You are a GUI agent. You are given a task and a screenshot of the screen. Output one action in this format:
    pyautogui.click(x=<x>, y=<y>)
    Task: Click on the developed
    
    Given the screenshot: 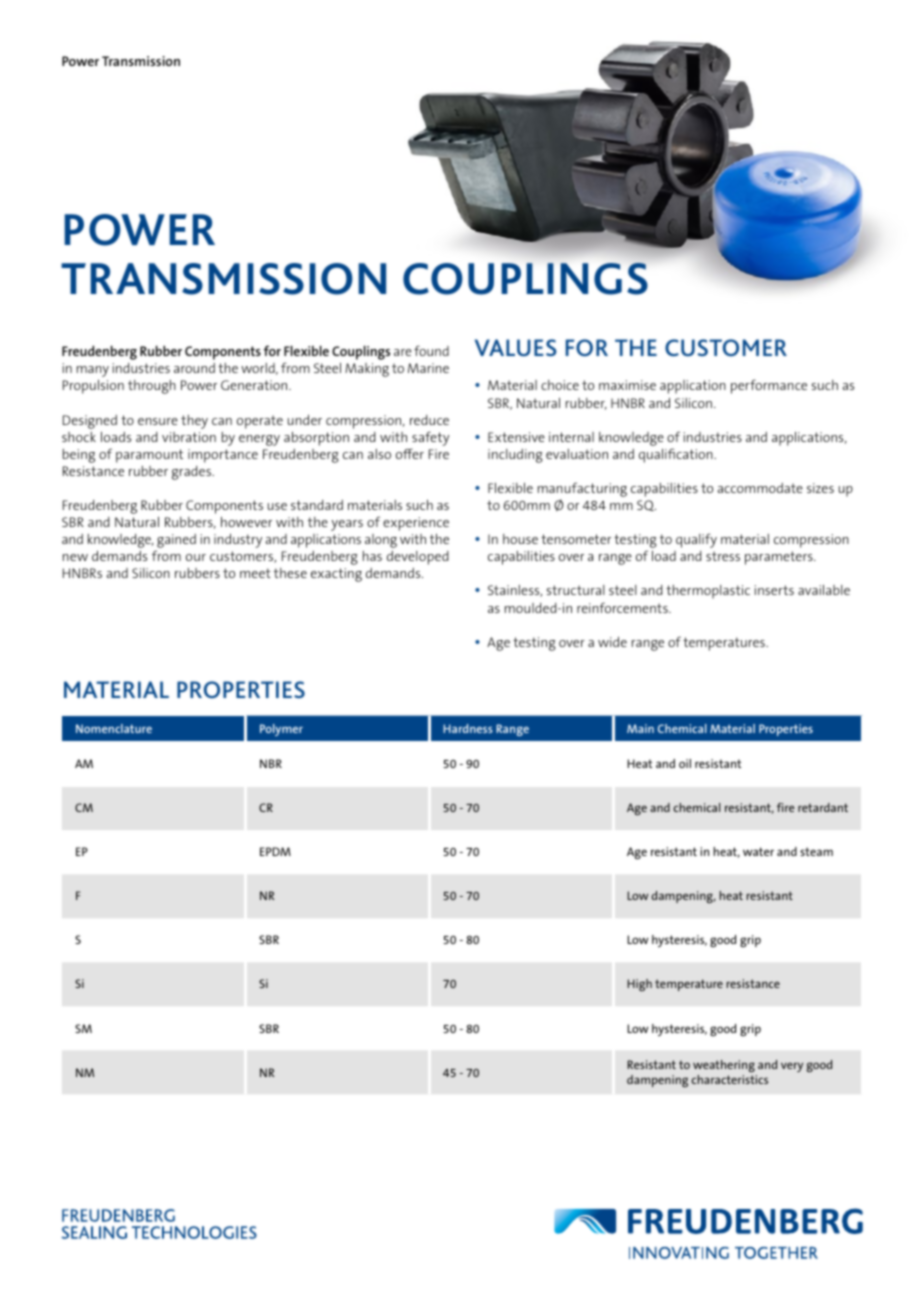 What is the action you would take?
    pyautogui.click(x=418, y=558)
